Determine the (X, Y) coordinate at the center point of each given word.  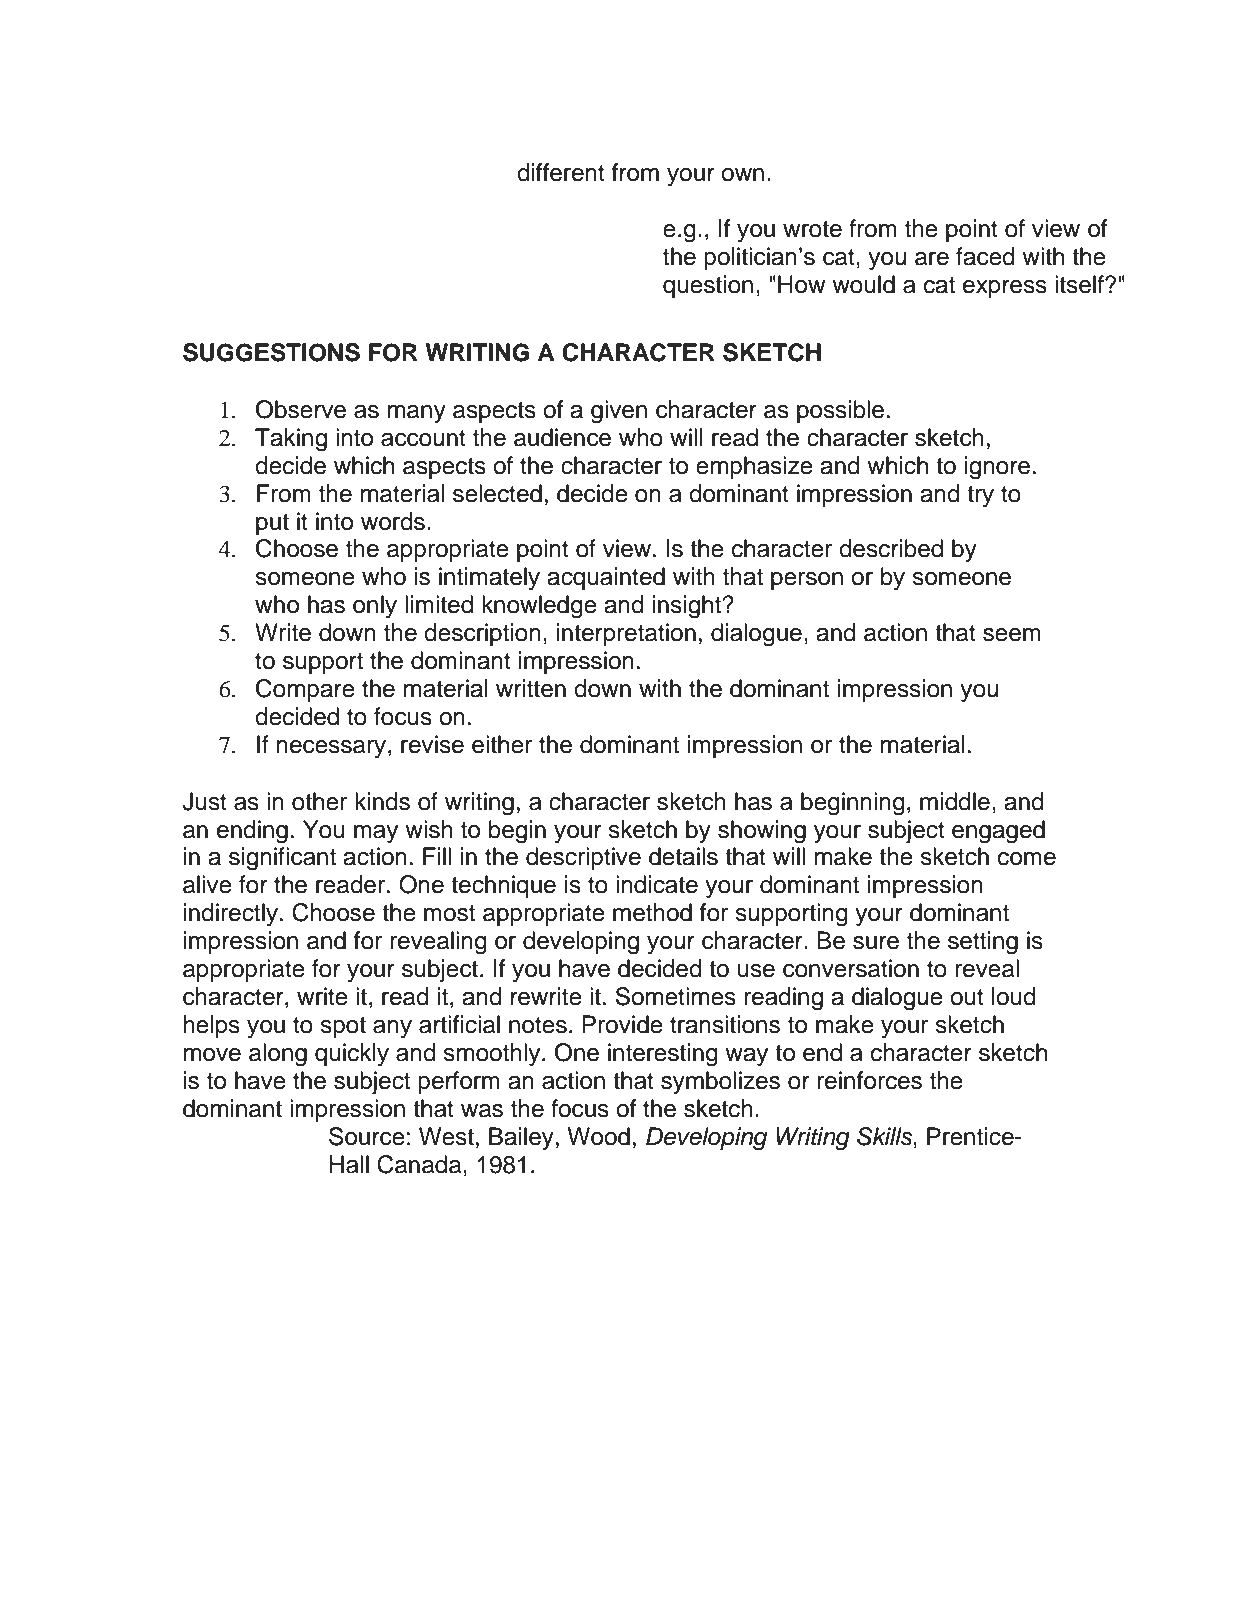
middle (955, 801)
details (683, 856)
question (708, 286)
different (561, 172)
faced (985, 256)
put (272, 524)
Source (367, 1136)
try (980, 496)
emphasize (754, 467)
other (319, 801)
